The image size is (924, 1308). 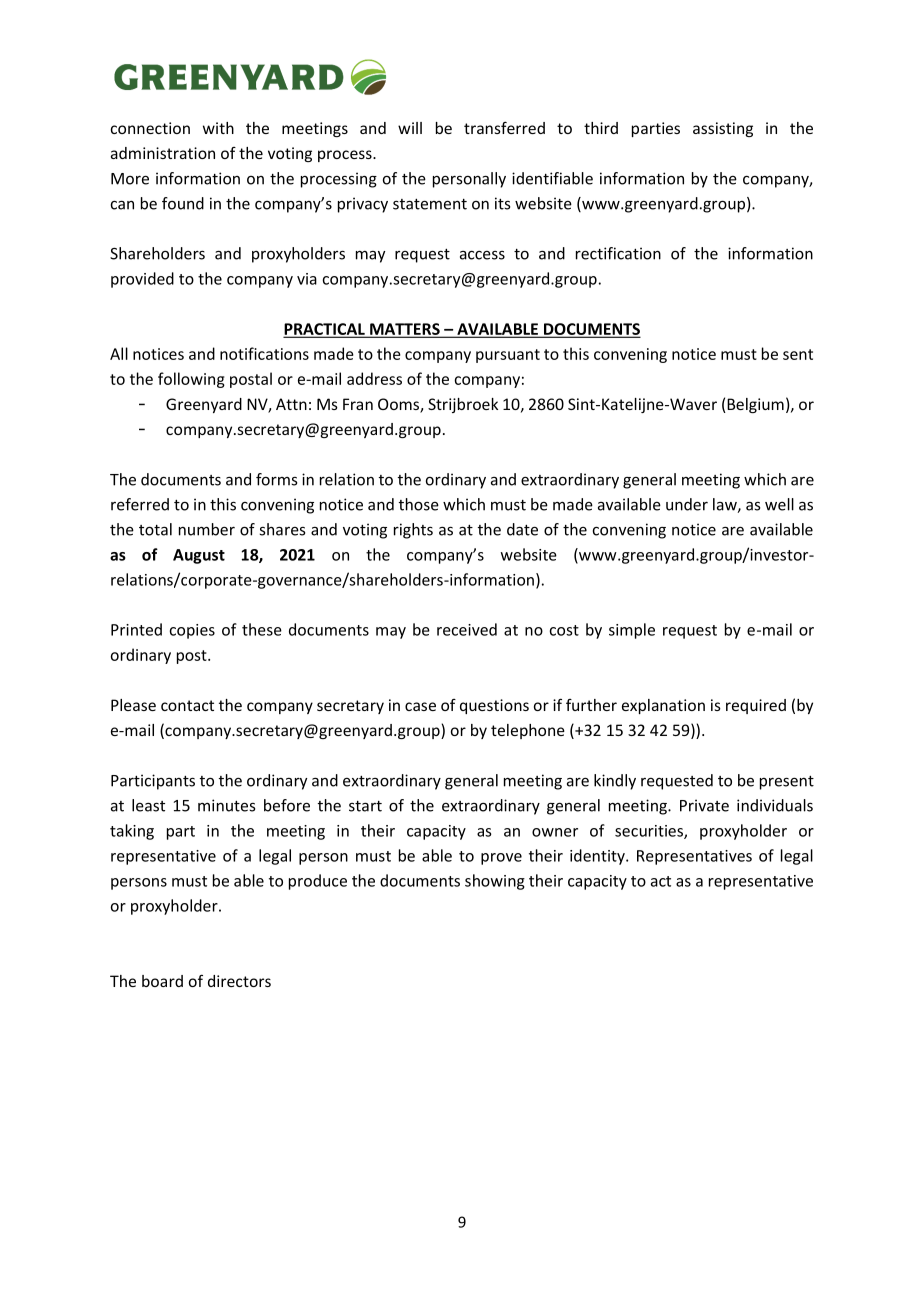 I want to click on Belgium, so click(x=754, y=405).
